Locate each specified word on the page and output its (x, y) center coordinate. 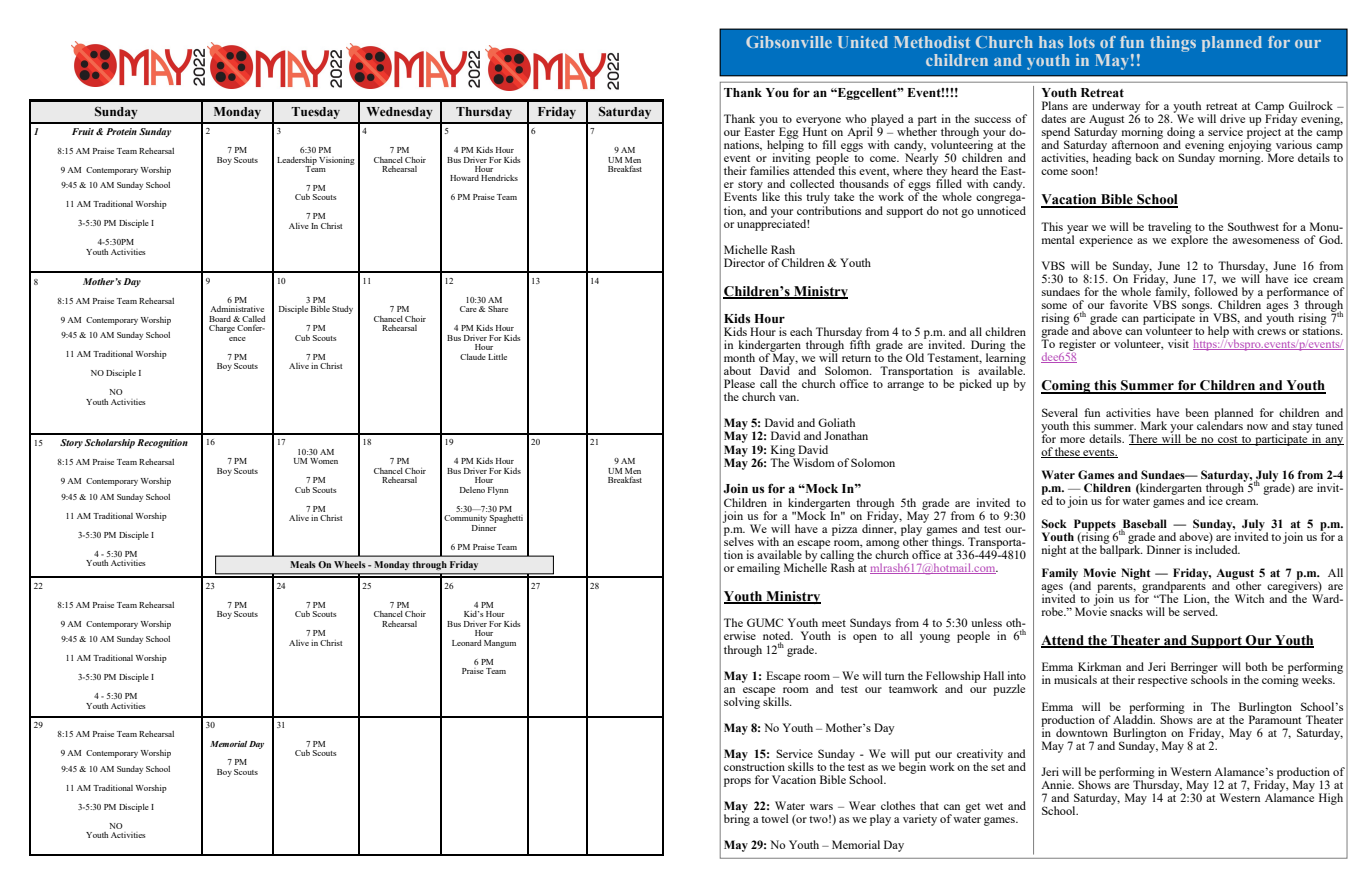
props (737, 782)
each (801, 331)
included (1217, 548)
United (863, 42)
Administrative (237, 309)
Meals (303, 564)
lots (1082, 42)
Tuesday (315, 113)
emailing (758, 569)
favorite (1129, 304)
